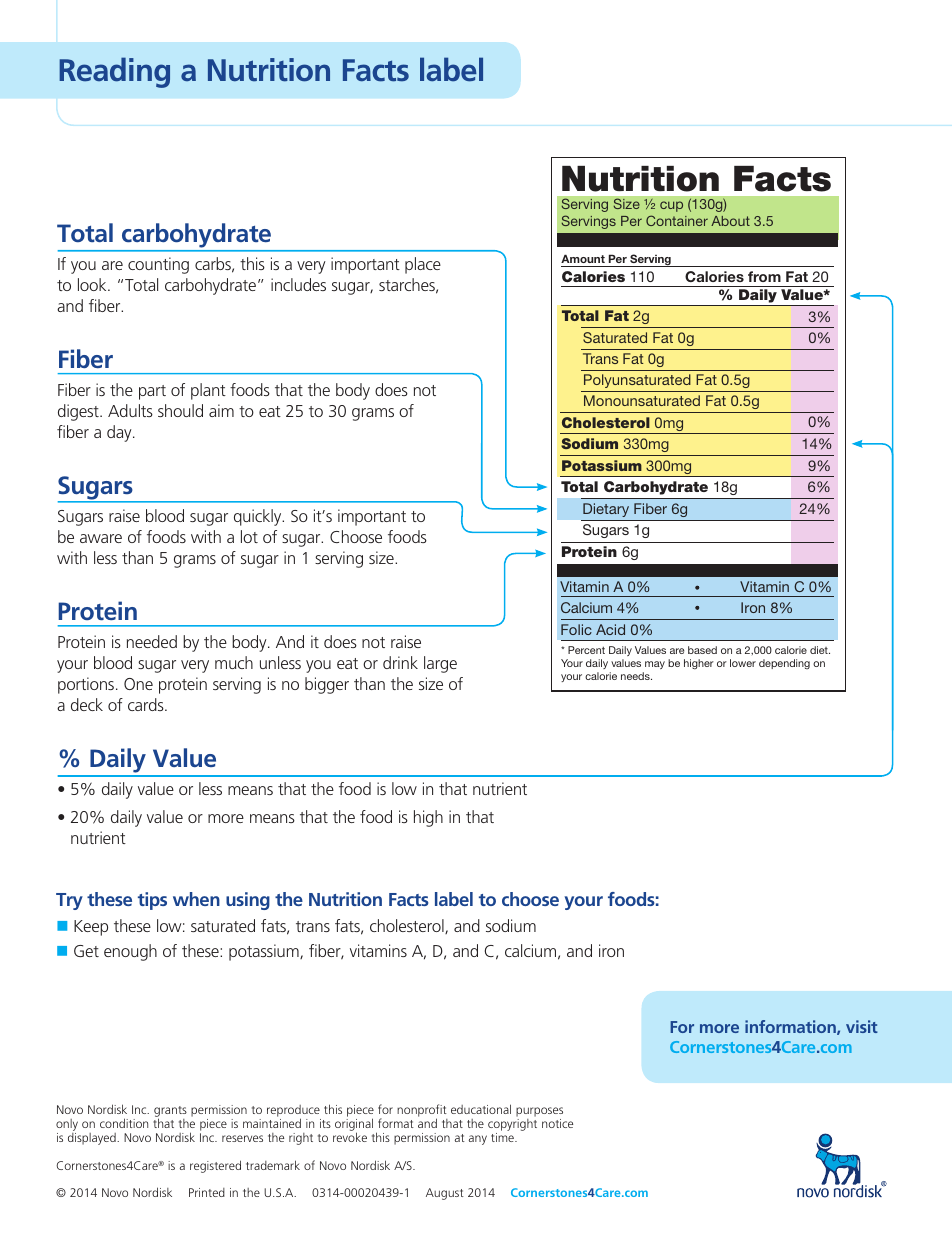  Describe the element at coordinates (152, 641) in the page. I see `needed` at that location.
